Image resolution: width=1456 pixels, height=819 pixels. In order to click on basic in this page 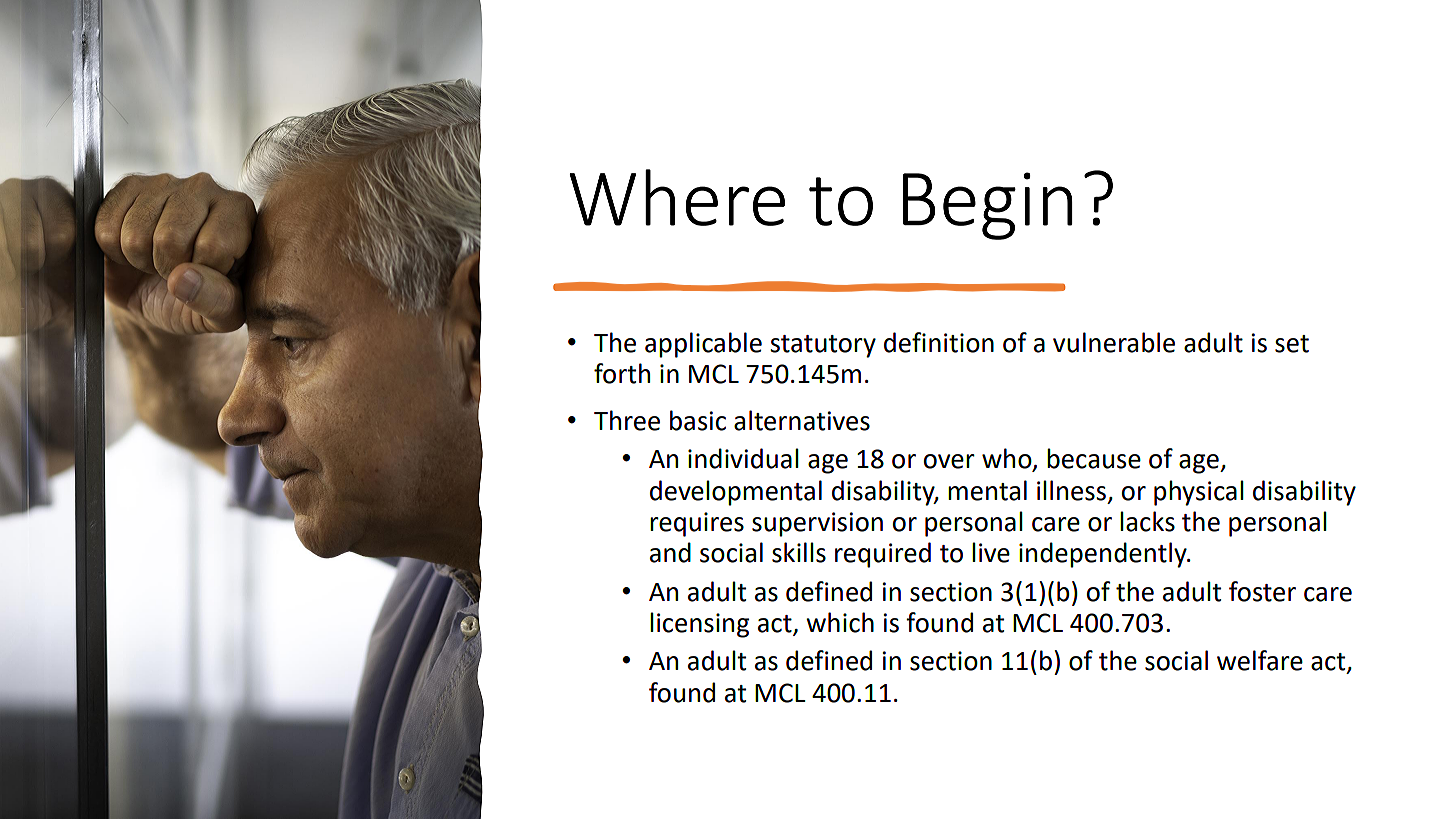, I will do `click(698, 420)`.
